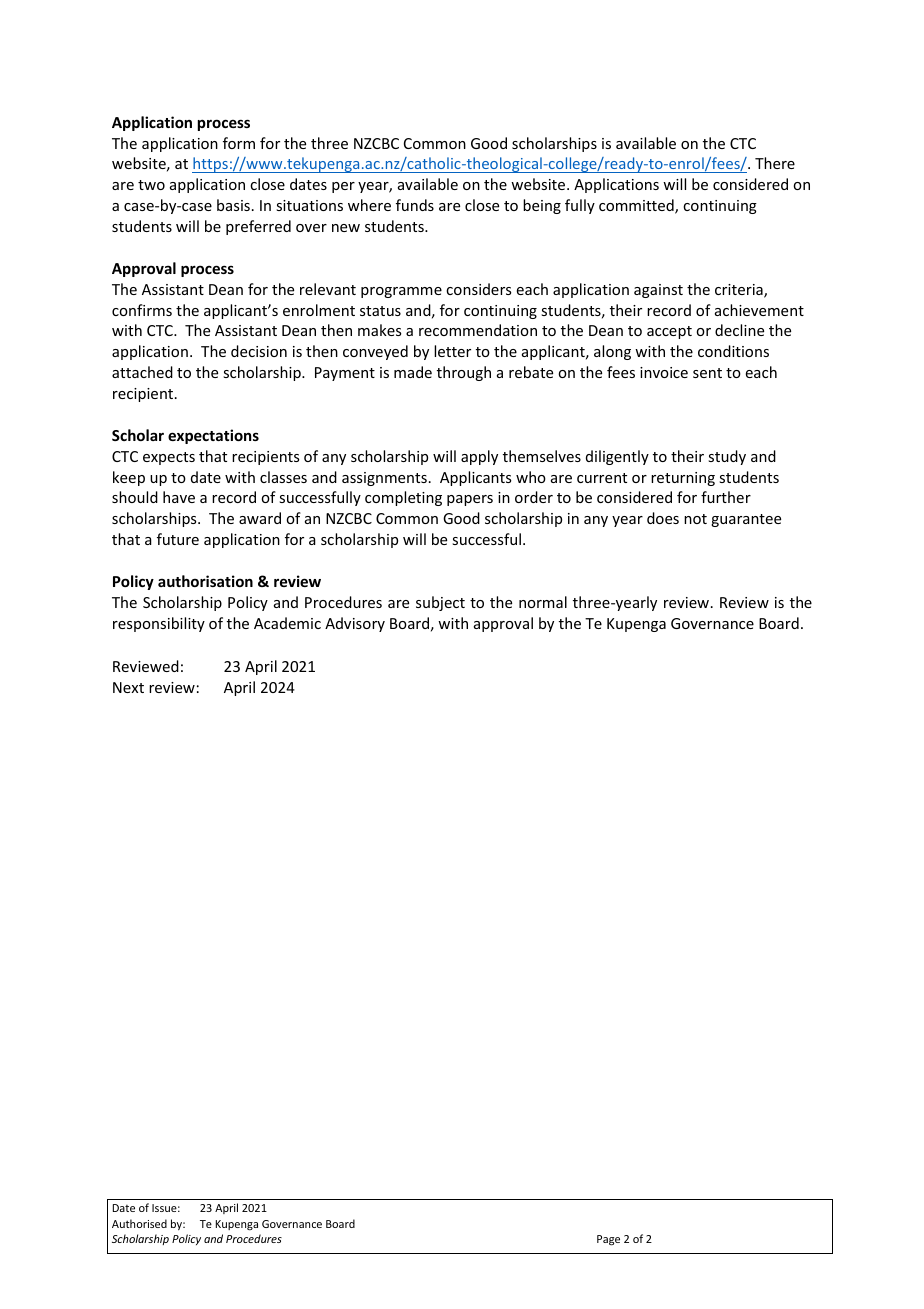 The height and width of the screenshot is (1309, 924). Describe the element at coordinates (543, 602) in the screenshot. I see `normal` at that location.
